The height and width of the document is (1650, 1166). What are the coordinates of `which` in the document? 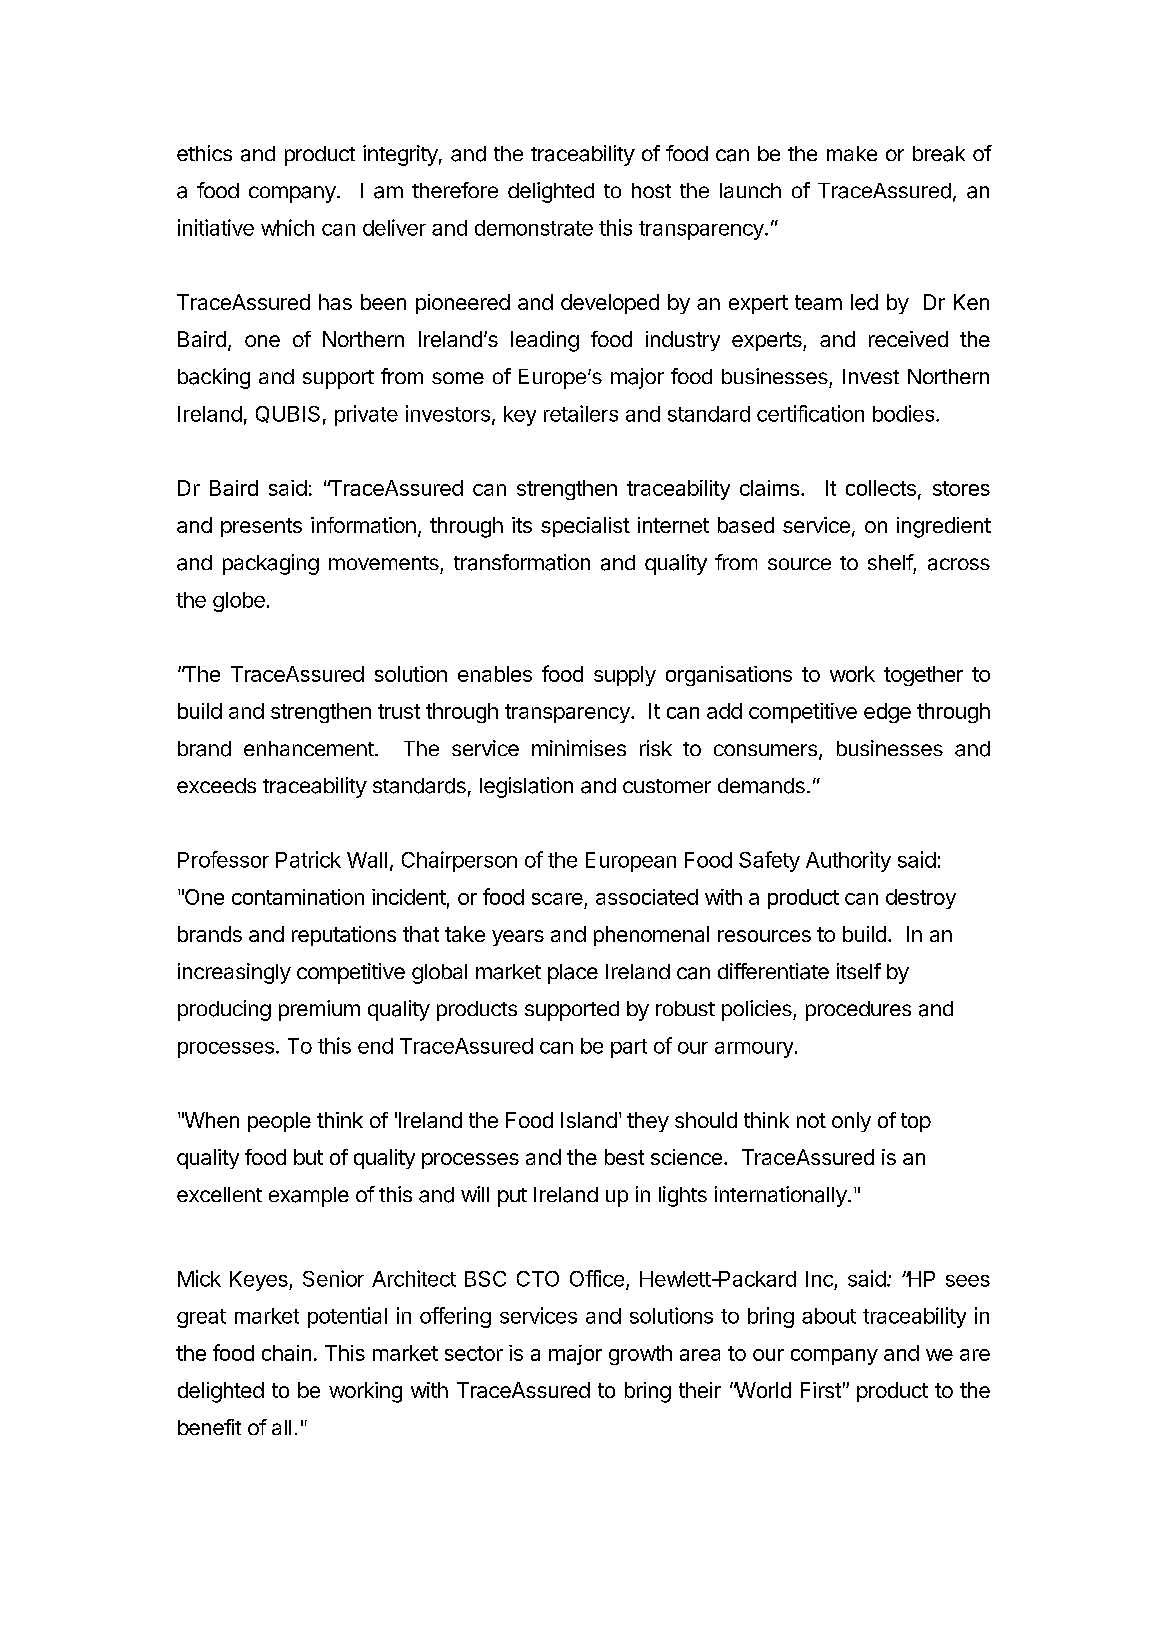 It's located at (287, 227).
